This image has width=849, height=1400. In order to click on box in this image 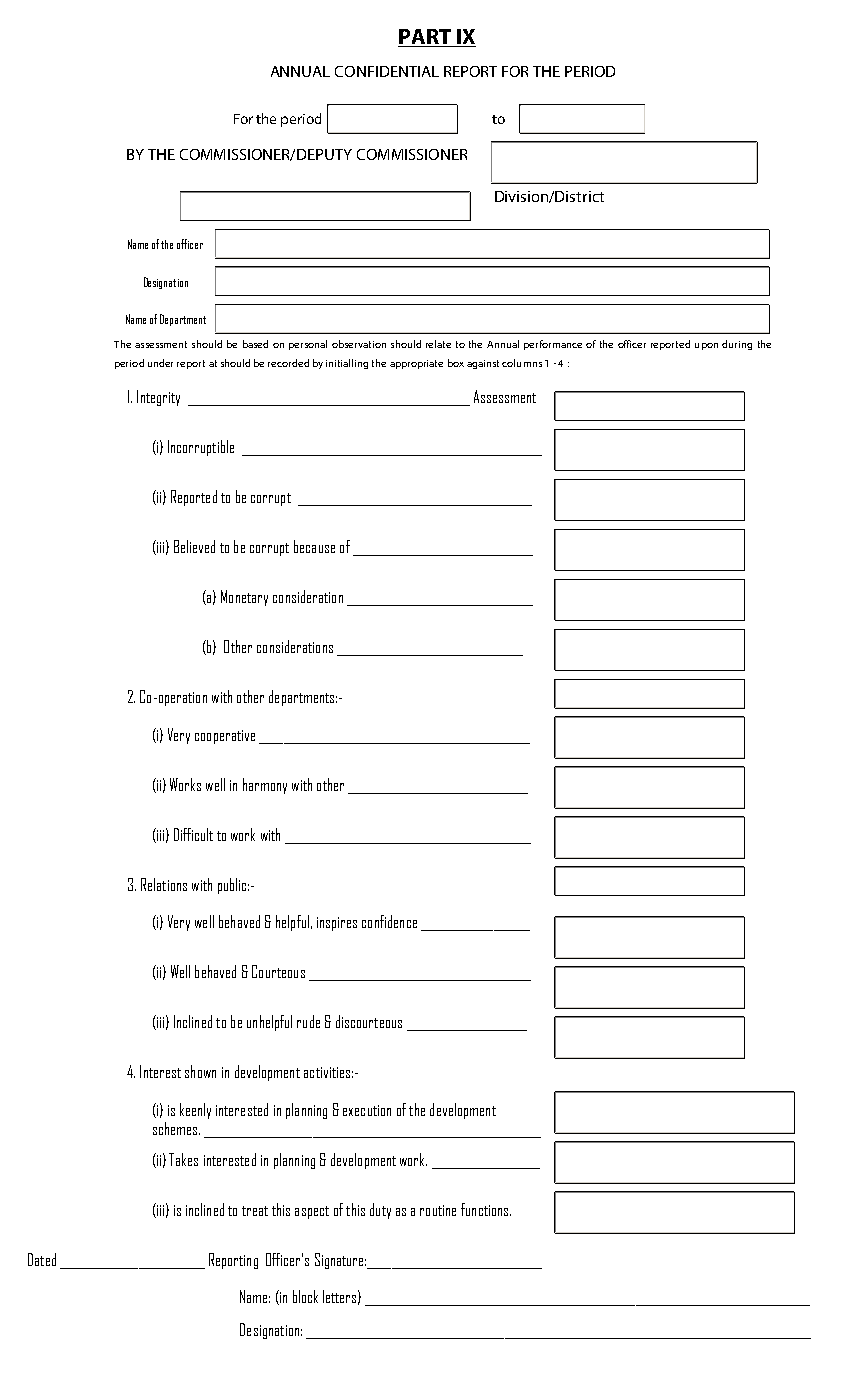, I will do `click(456, 363)`.
